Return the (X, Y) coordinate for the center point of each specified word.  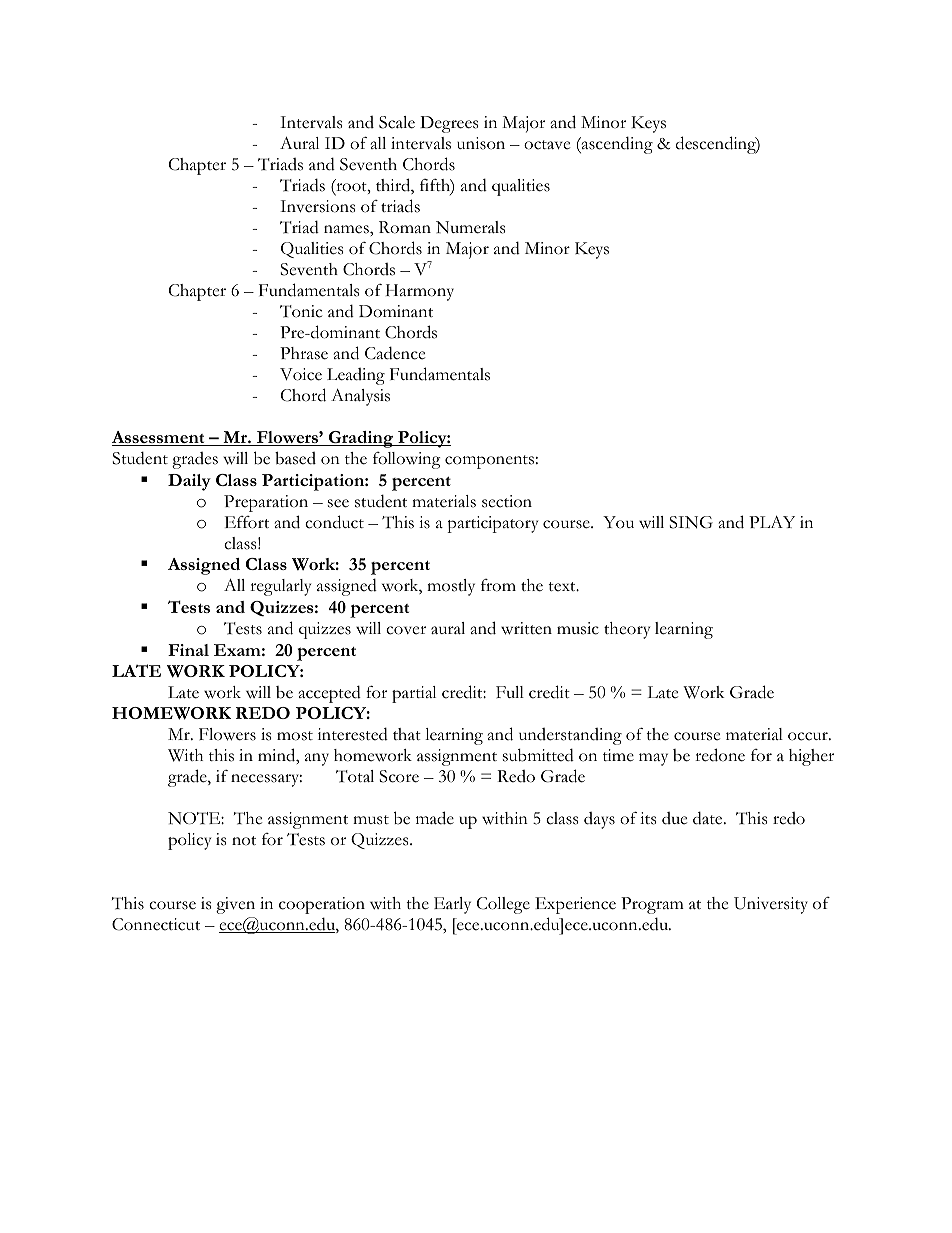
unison (481, 143)
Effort (247, 522)
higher (811, 757)
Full (510, 692)
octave (547, 145)
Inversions (317, 206)
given (235, 905)
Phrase (304, 353)
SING (691, 522)
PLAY (772, 522)
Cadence (395, 353)
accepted (330, 694)
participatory (492, 524)
